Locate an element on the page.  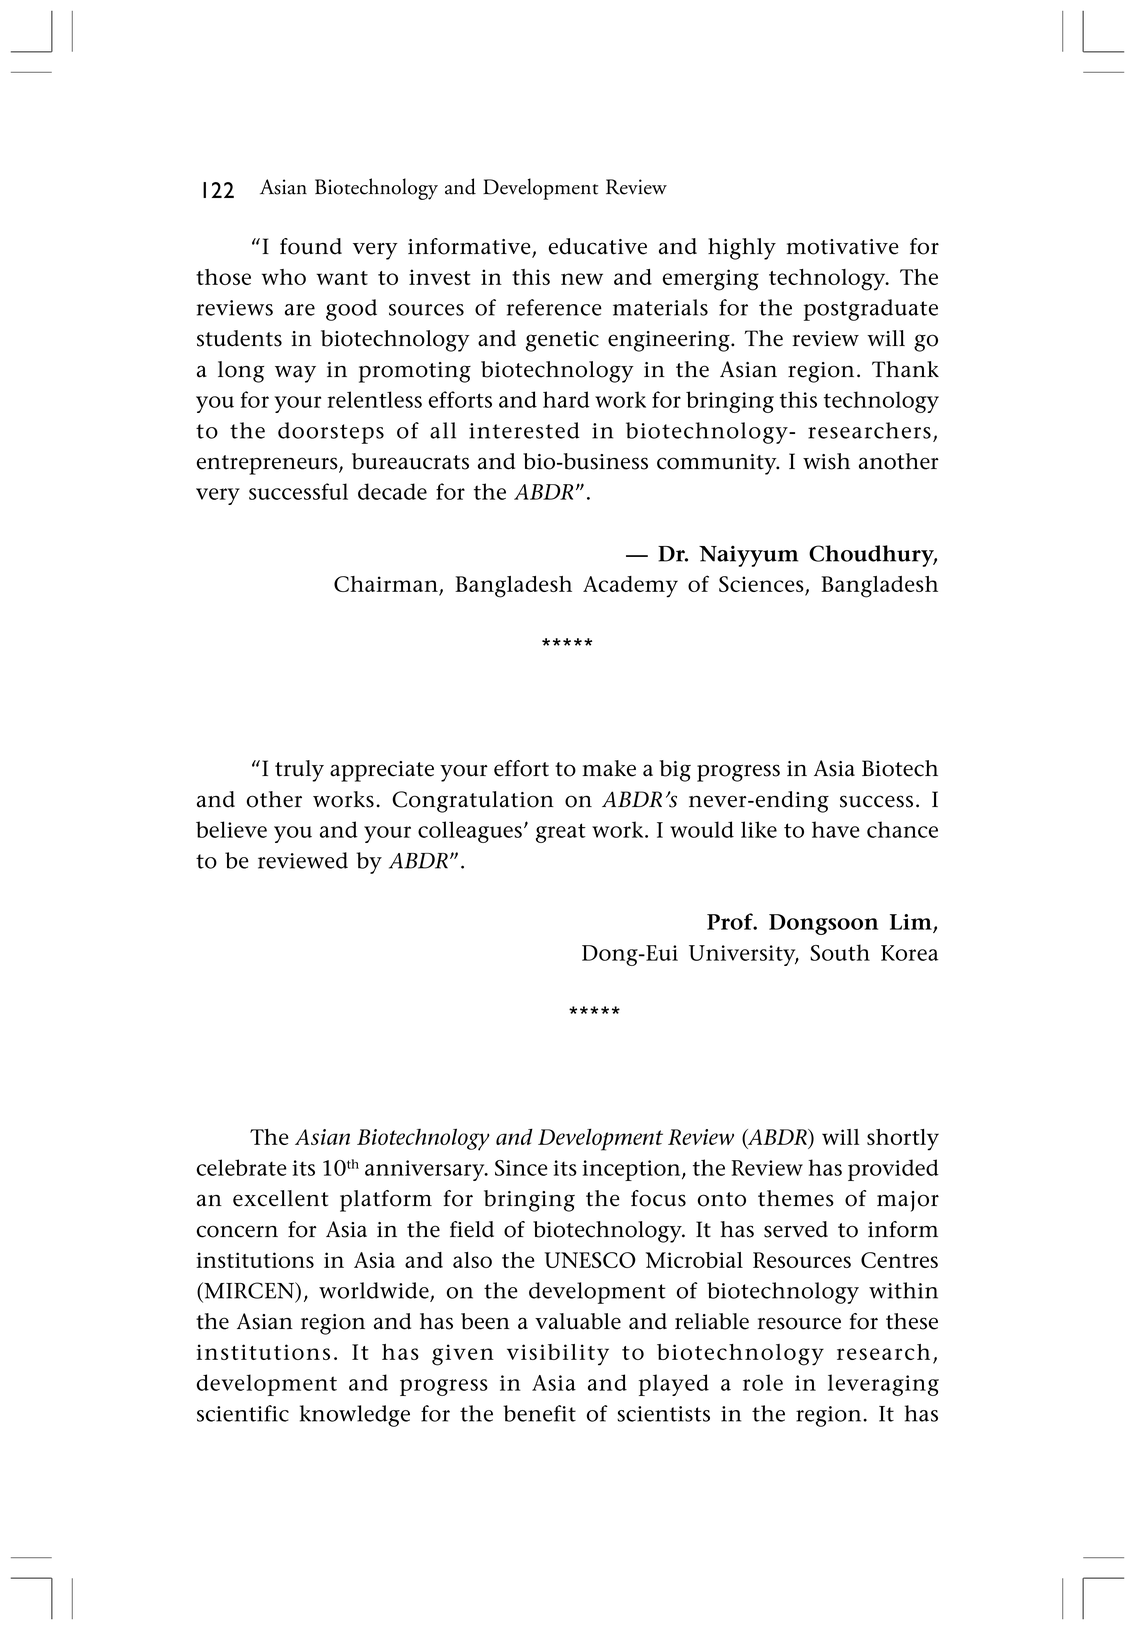
visibility is located at coordinates (558, 1355).
